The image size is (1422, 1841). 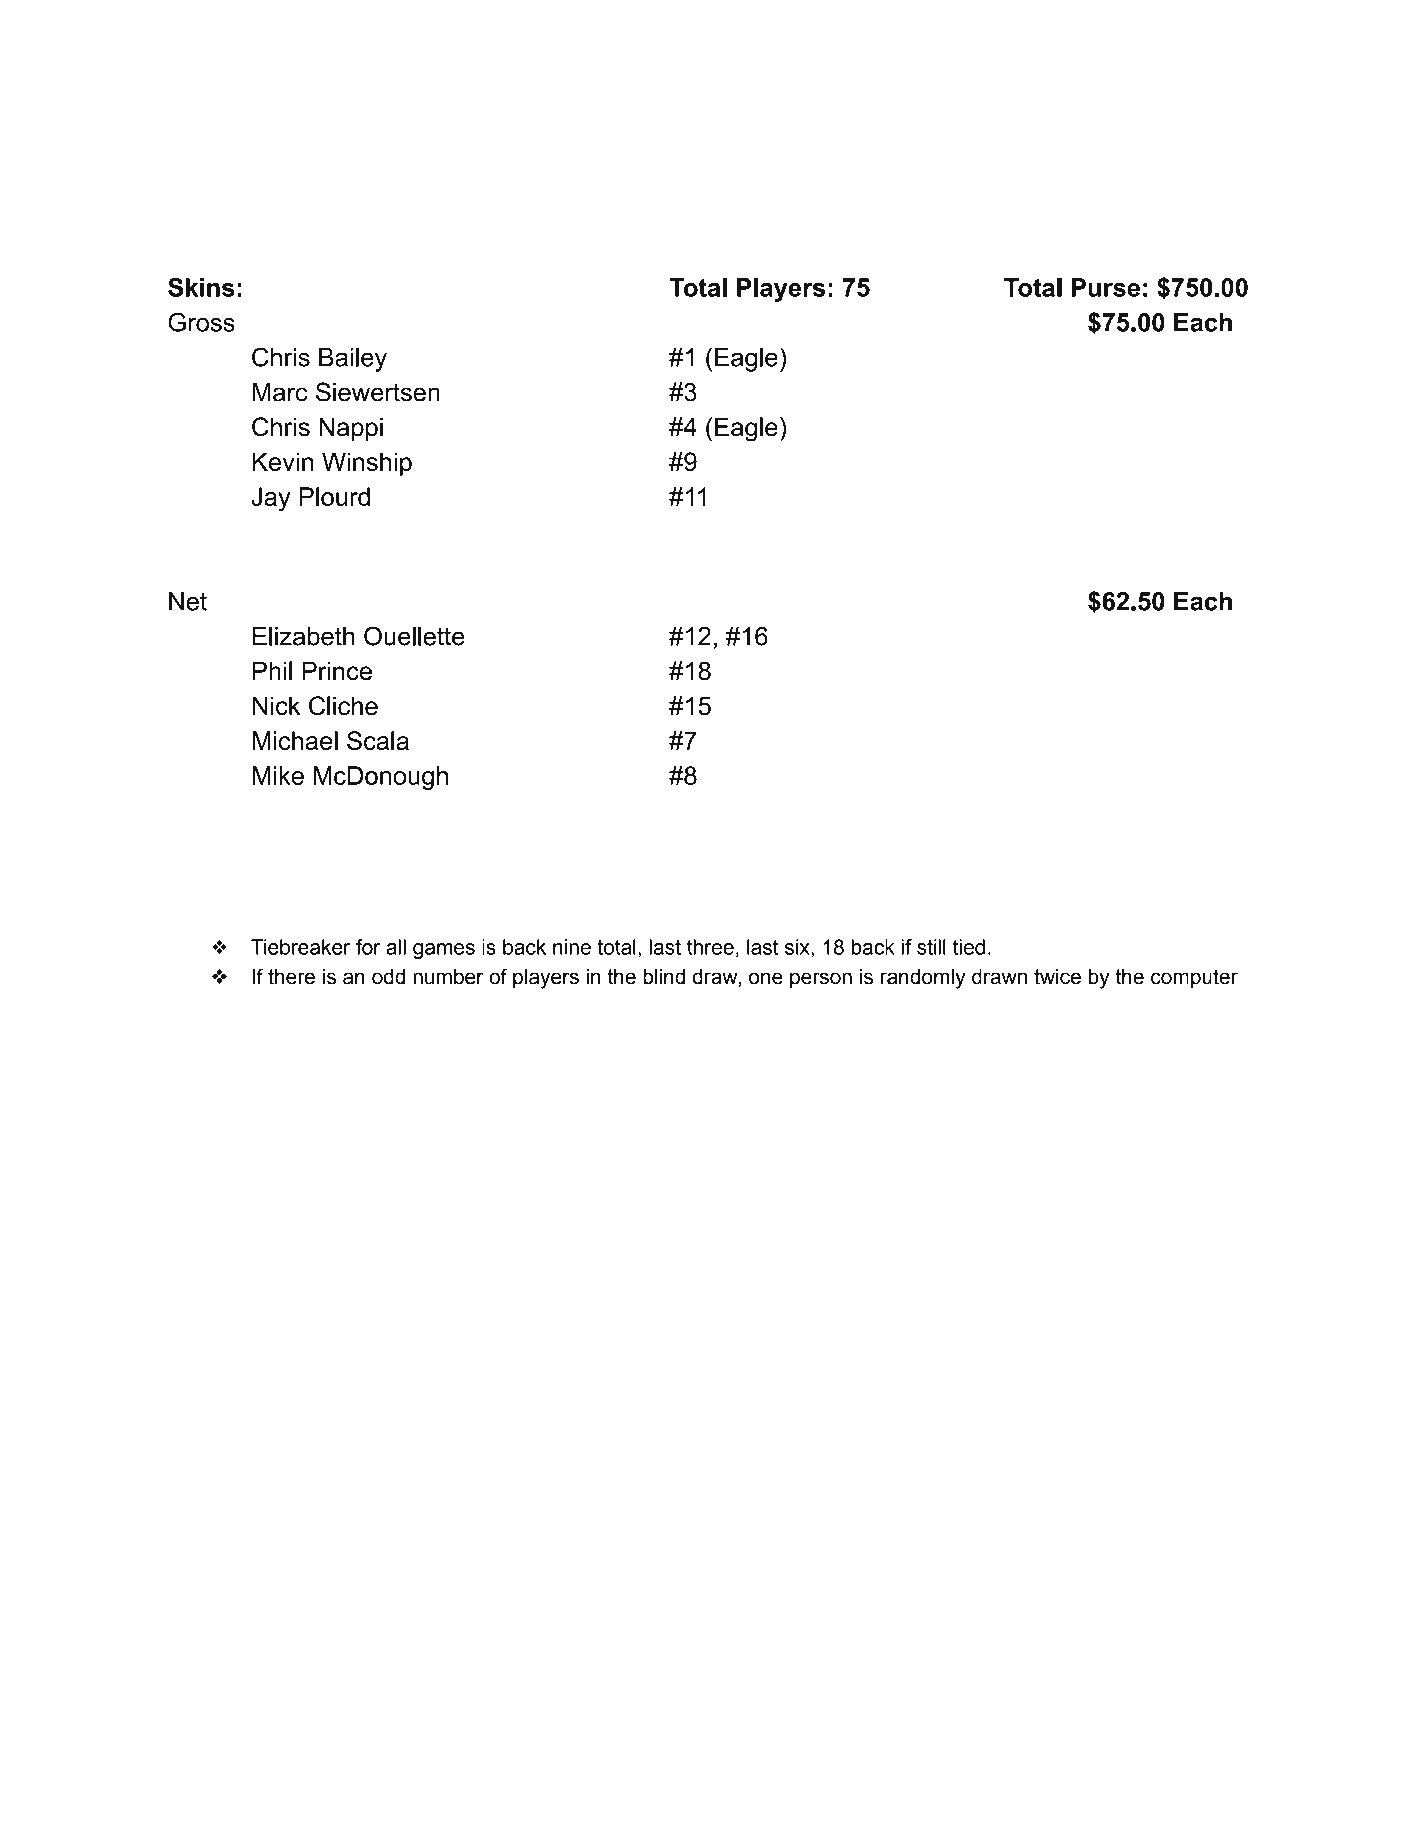 What do you see at coordinates (271, 499) in the screenshot?
I see `Jay` at bounding box center [271, 499].
